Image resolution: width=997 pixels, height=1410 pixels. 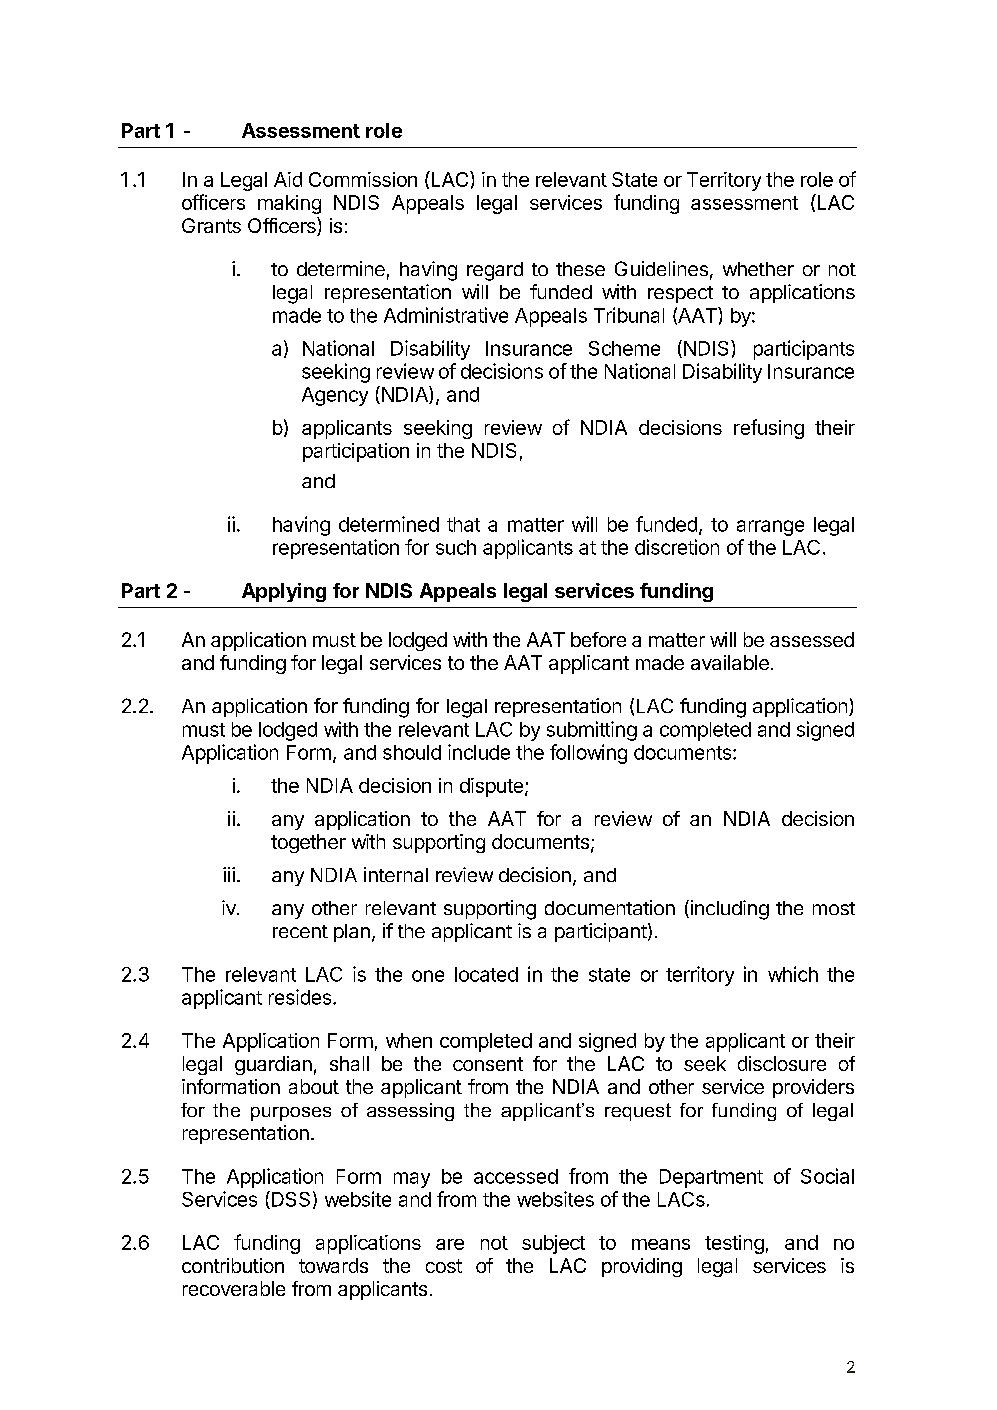 I want to click on including, so click(x=728, y=910).
